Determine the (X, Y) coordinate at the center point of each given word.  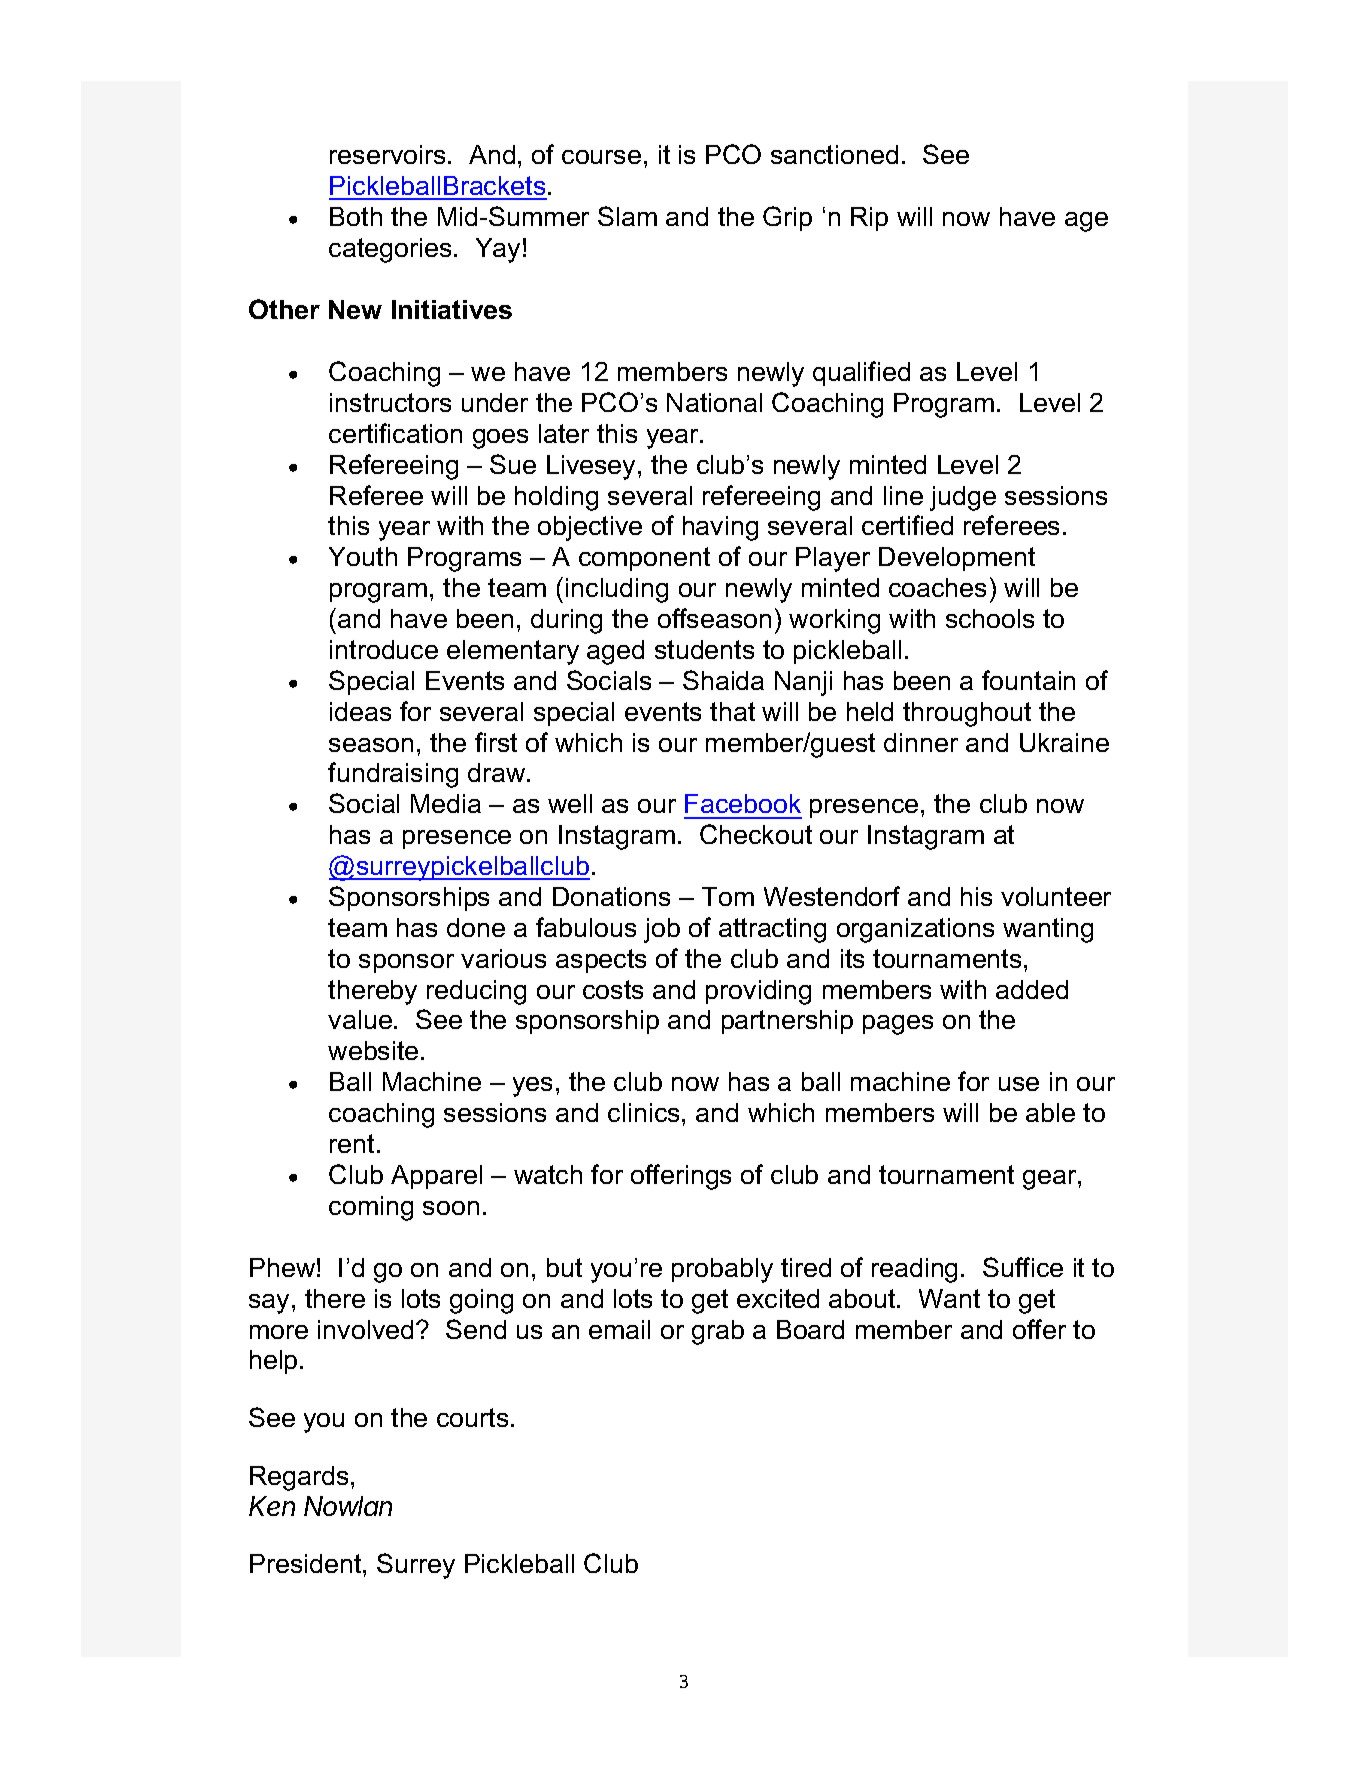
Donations (611, 896)
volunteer (1056, 896)
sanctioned (834, 154)
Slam (627, 216)
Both (356, 216)
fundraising (393, 775)
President (307, 1563)
